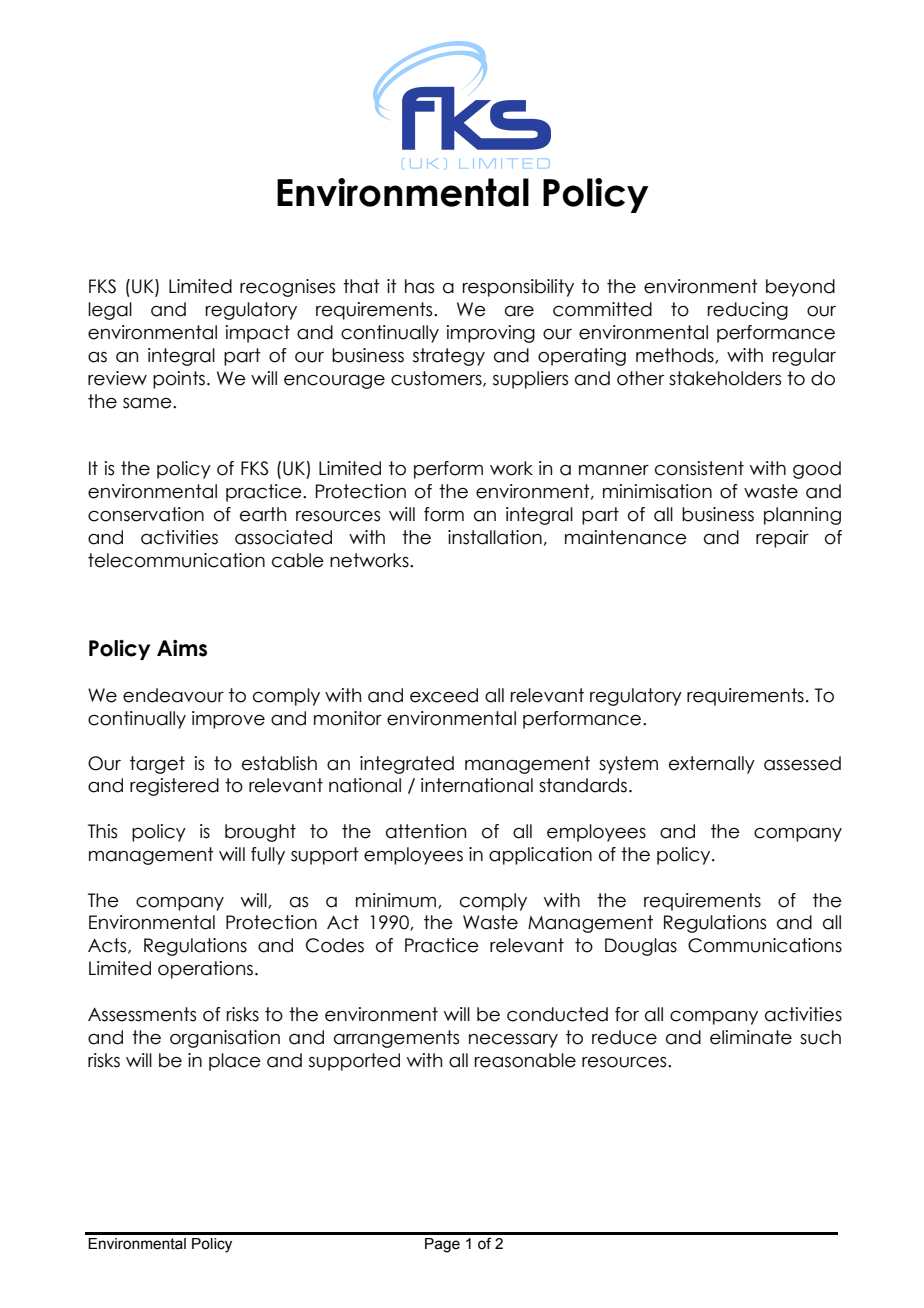 The width and height of the screenshot is (924, 1308). Describe the element at coordinates (205, 970) in the screenshot. I see `operations` at that location.
